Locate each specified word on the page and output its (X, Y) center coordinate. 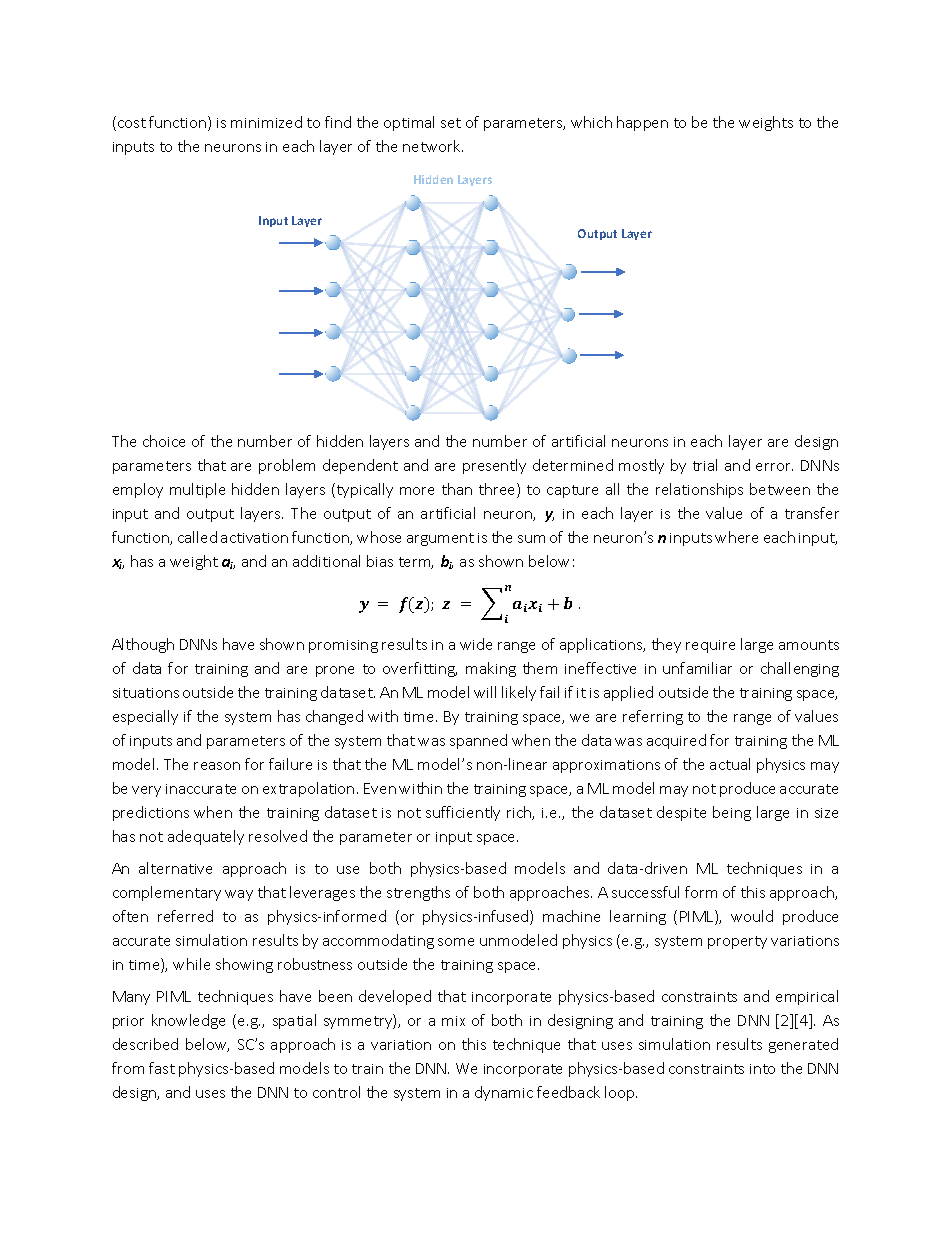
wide (476, 644)
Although (143, 645)
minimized (266, 122)
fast (162, 1068)
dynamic (504, 1093)
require (710, 646)
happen (642, 123)
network (433, 146)
